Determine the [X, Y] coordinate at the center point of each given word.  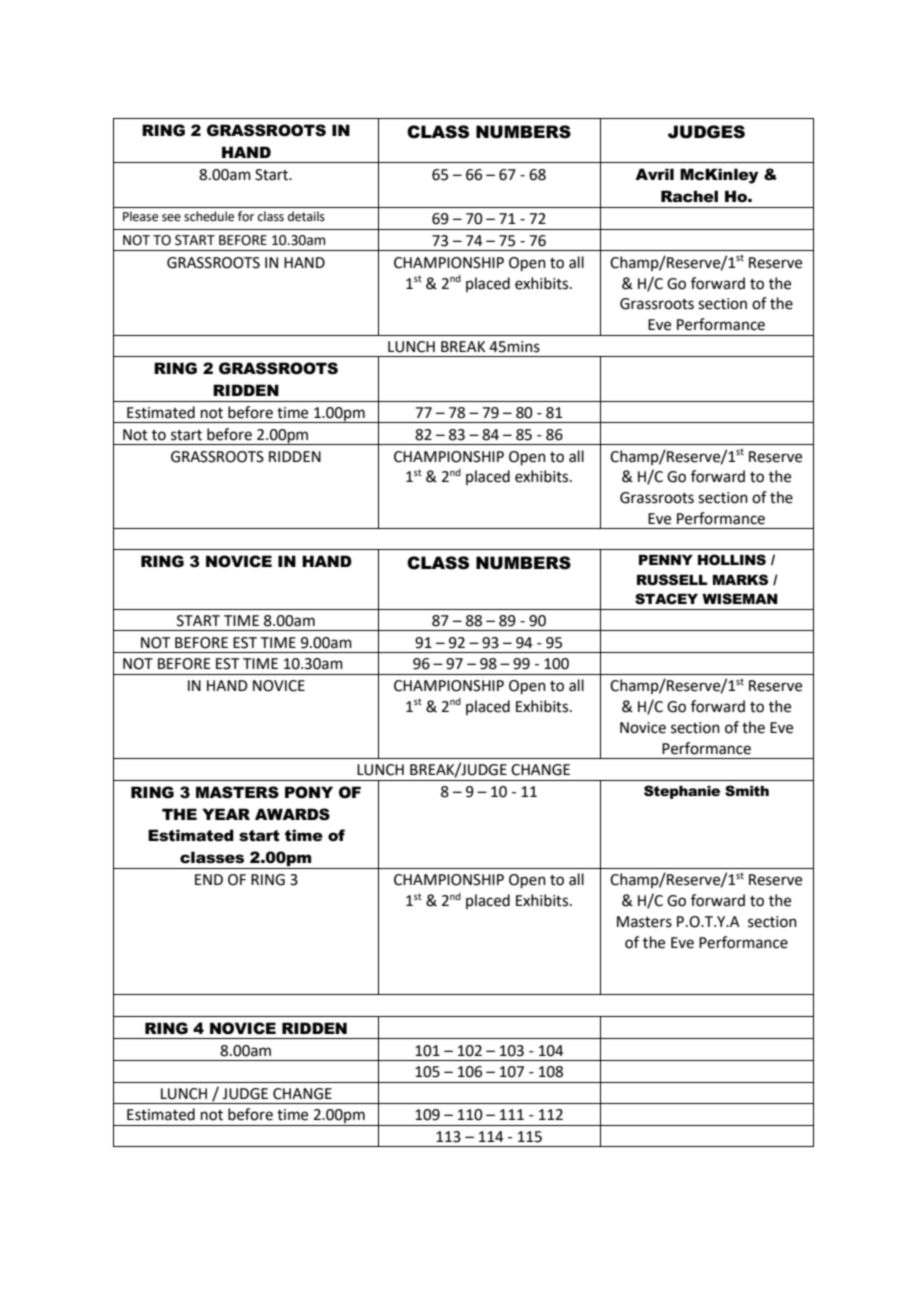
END [209, 879]
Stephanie [682, 792]
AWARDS [292, 814]
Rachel [689, 196]
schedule [209, 216]
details [306, 216]
